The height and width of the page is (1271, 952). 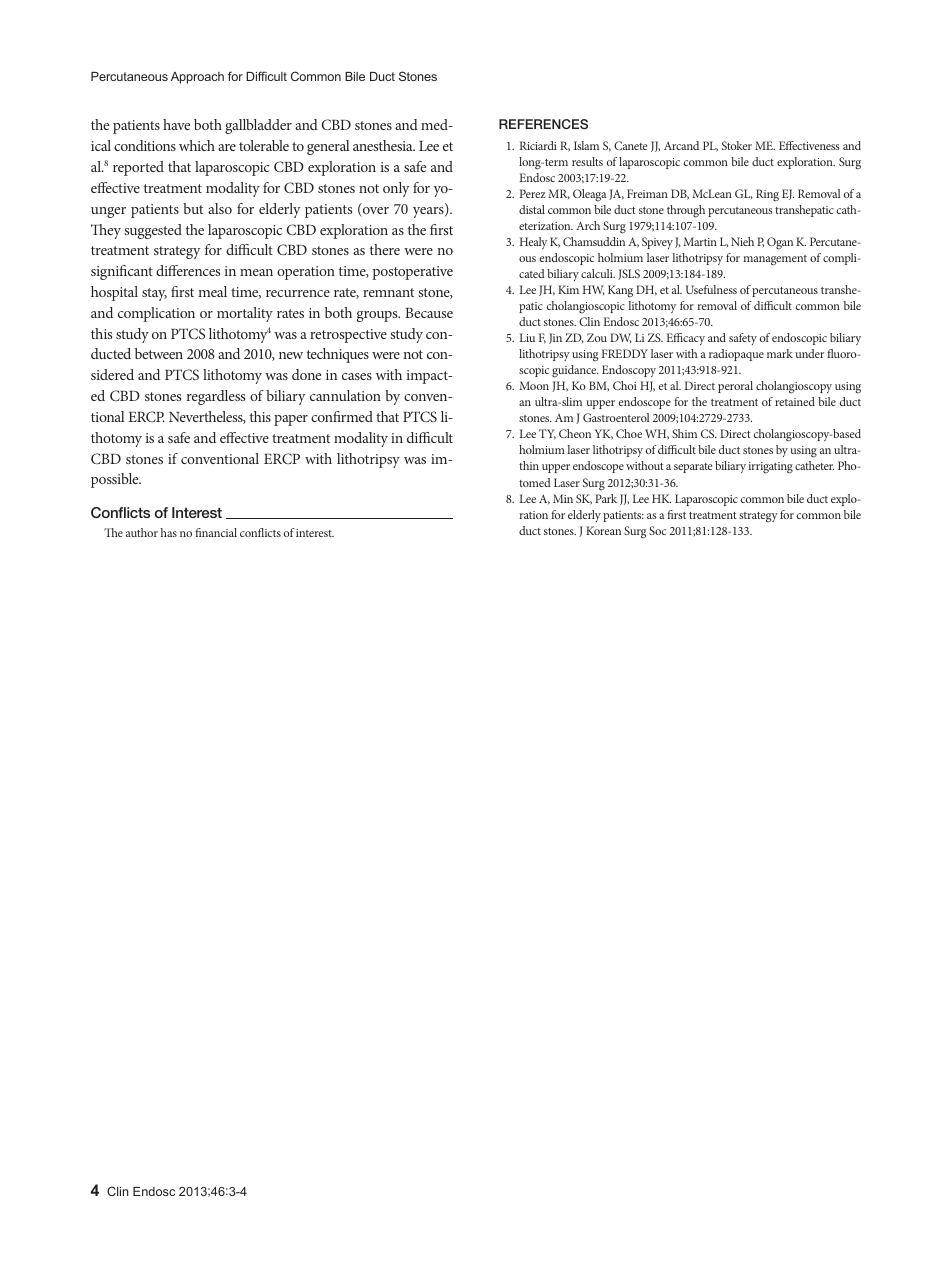 I want to click on Liu, so click(x=527, y=337).
